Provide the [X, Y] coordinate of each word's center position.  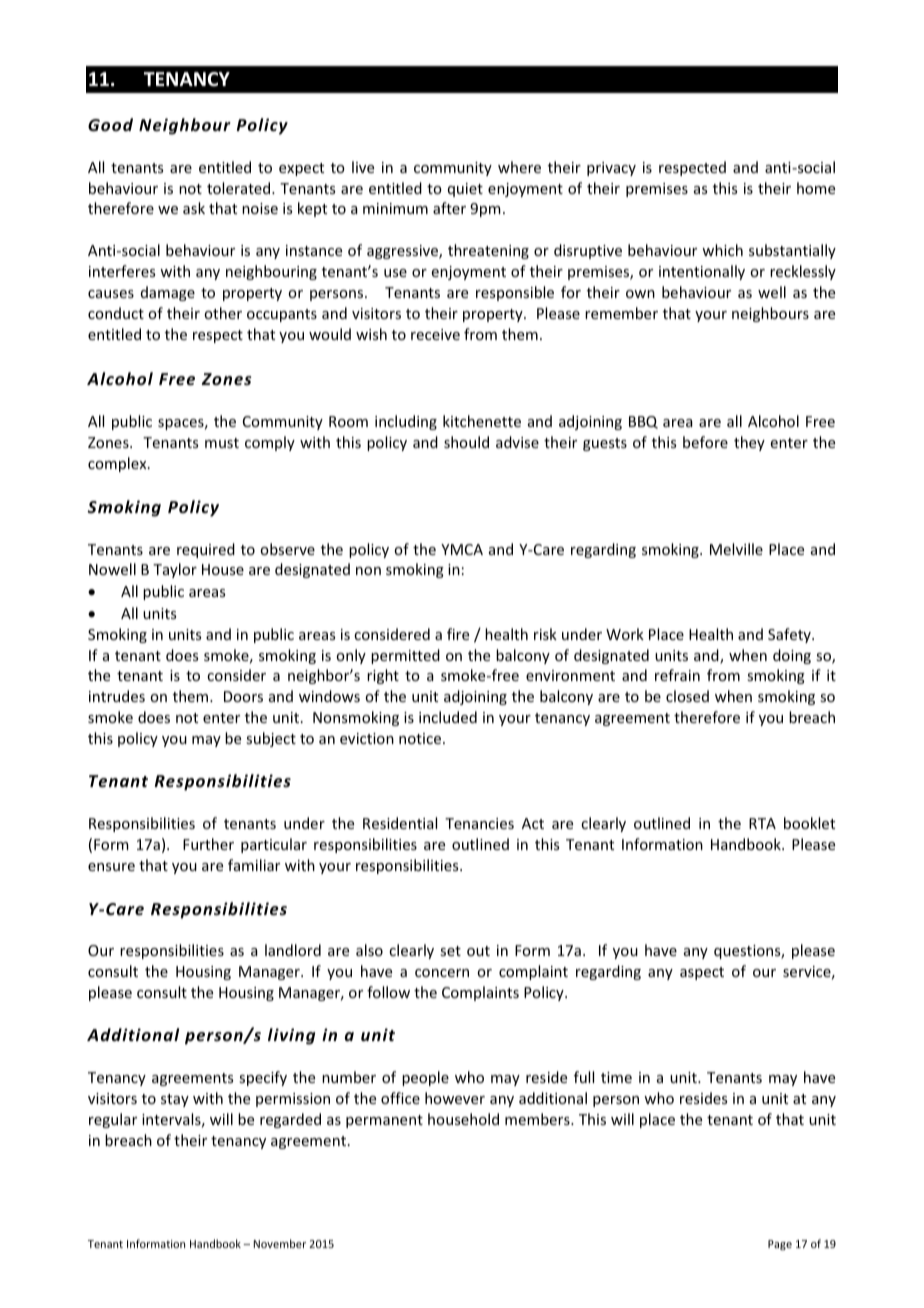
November [280, 1243]
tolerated [240, 188]
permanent [384, 1121]
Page [780, 1245]
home [816, 188]
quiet [465, 190]
